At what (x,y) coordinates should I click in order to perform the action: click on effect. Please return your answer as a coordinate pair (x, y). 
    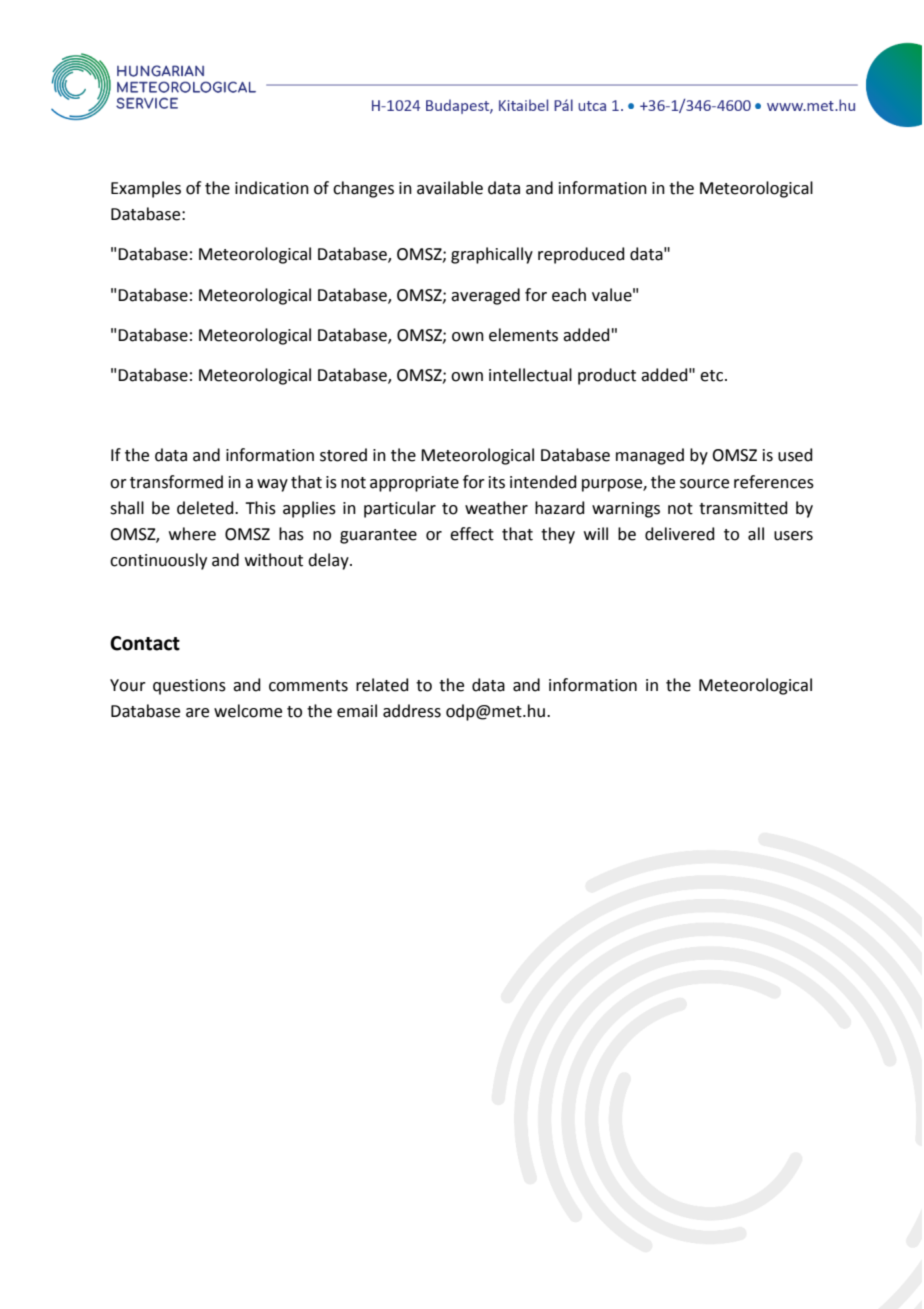
    Looking at the image, I should click on (472, 534).
